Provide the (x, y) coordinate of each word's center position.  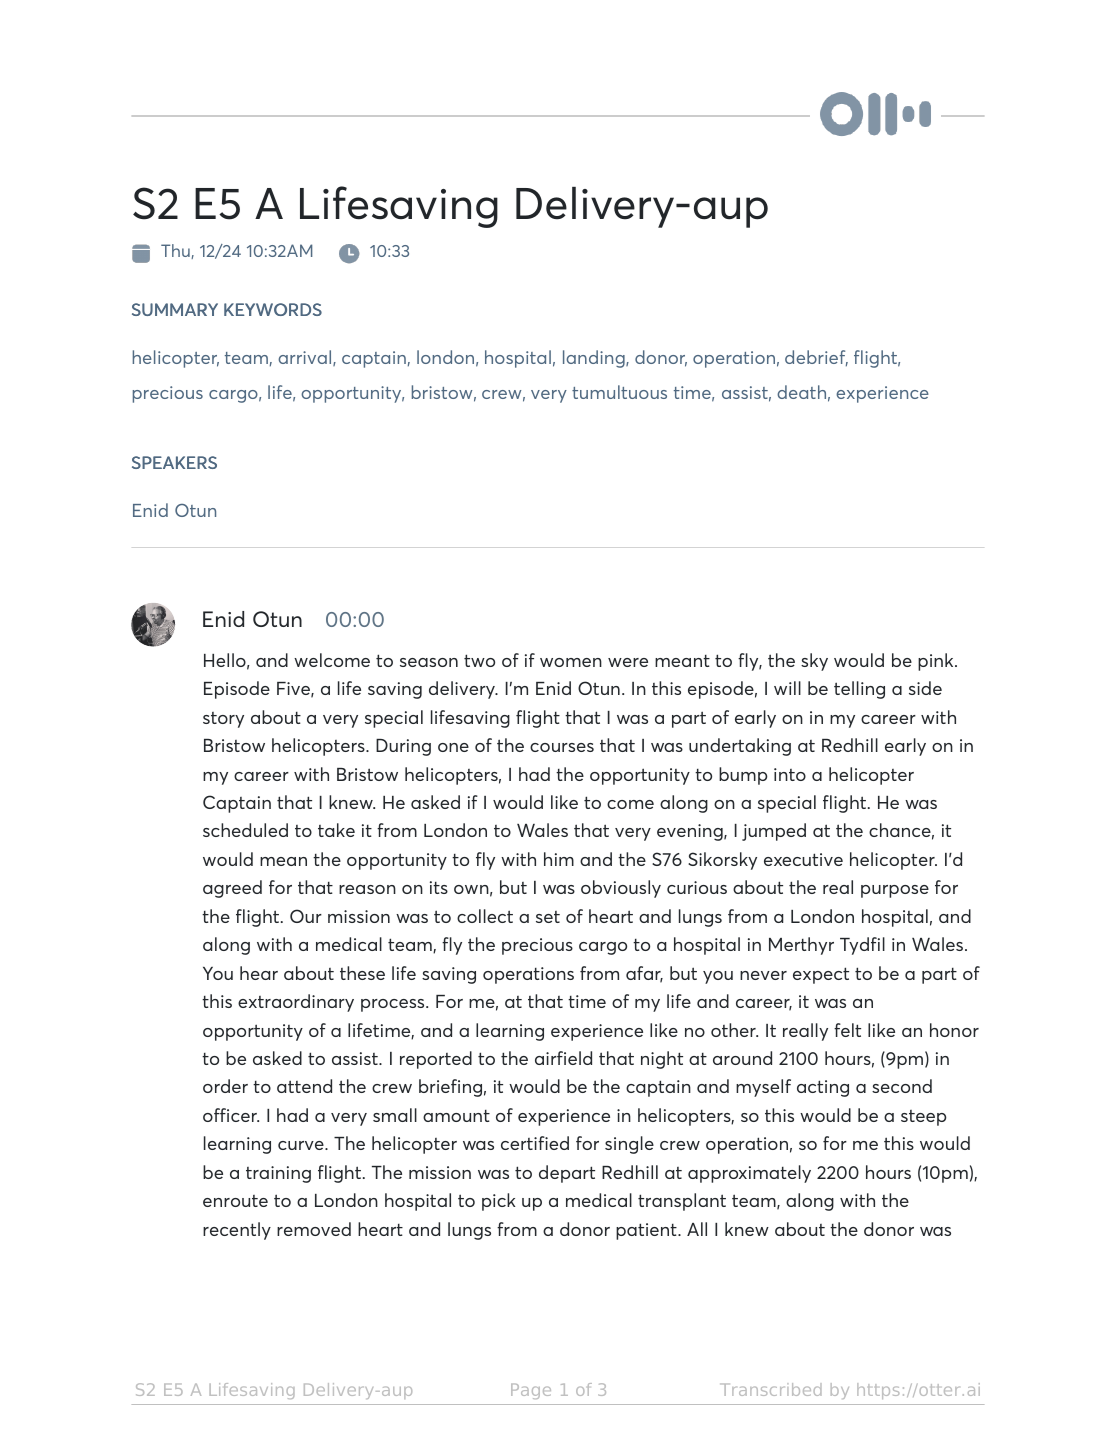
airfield (563, 1058)
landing (595, 359)
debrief (816, 358)
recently (237, 1231)
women (571, 662)
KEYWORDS (273, 309)
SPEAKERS (174, 462)
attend (304, 1086)
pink (937, 662)
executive (803, 859)
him (559, 859)
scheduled (245, 830)
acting (823, 1088)
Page (531, 1391)
